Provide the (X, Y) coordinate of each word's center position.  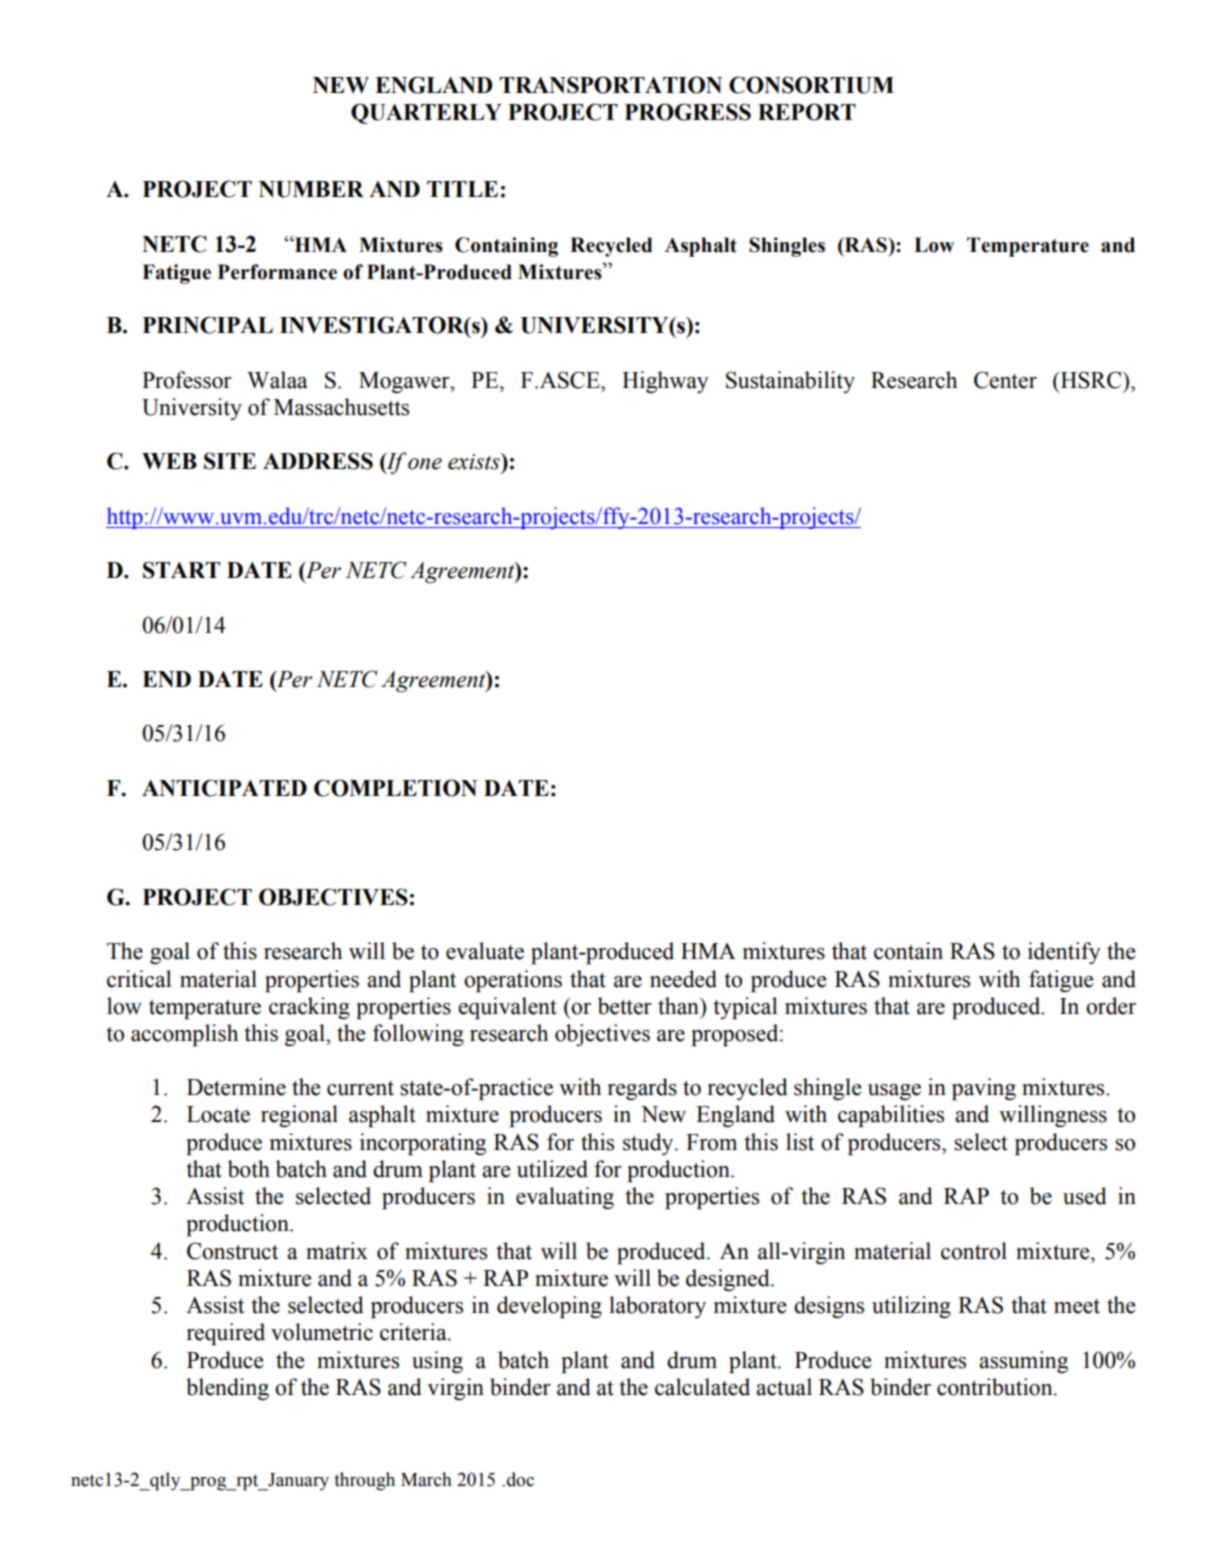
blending (227, 1389)
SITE (230, 461)
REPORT (807, 112)
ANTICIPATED (224, 788)
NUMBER (311, 189)
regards (642, 1089)
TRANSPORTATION (610, 85)
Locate (218, 1114)
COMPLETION (395, 788)
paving (984, 1089)
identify (1064, 953)
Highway (665, 382)
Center (1005, 380)
